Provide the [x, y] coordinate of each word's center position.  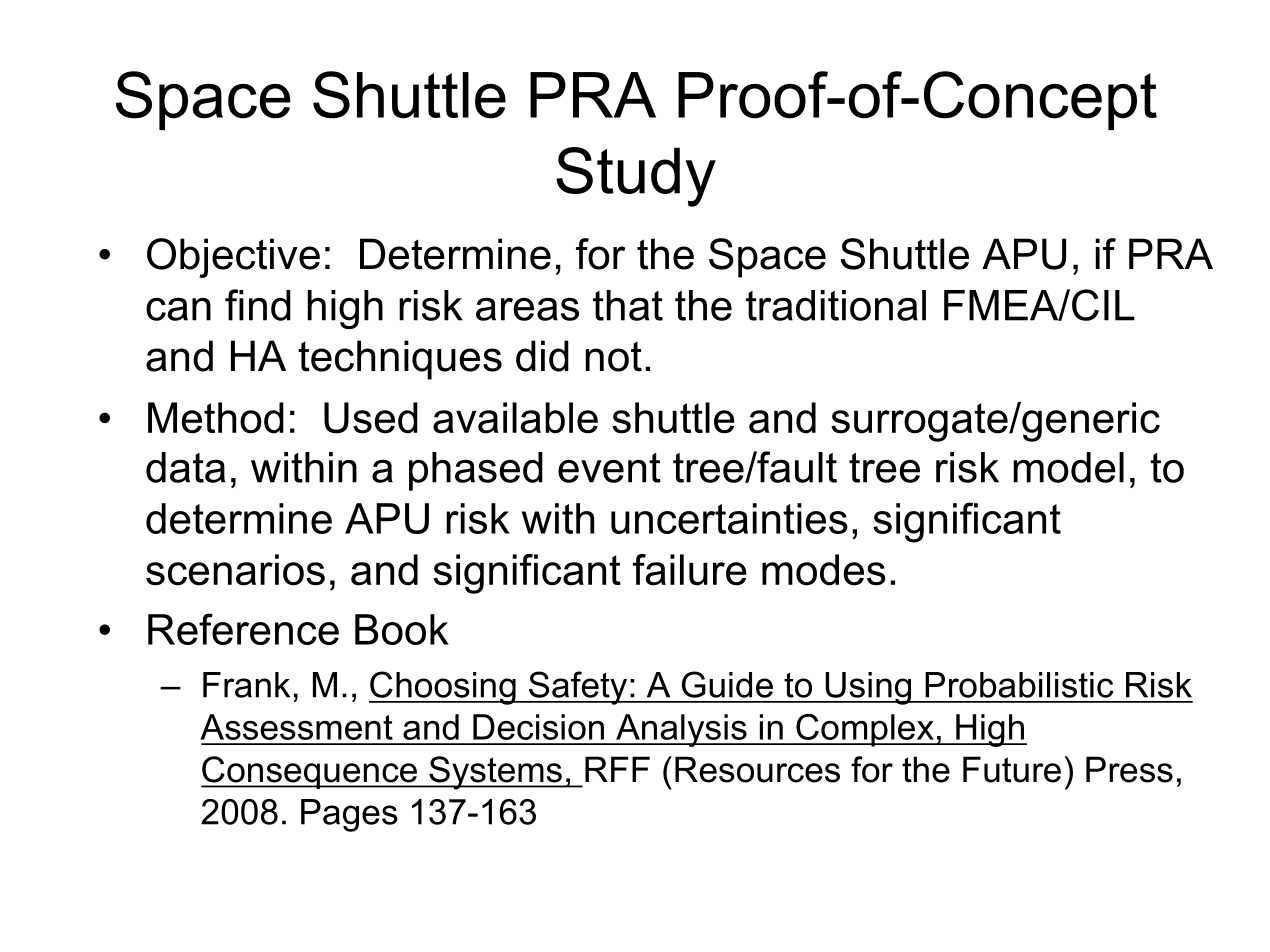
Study [636, 177]
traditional [836, 305]
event [609, 468]
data [185, 467]
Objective [233, 258]
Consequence [310, 772]
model [1068, 467]
